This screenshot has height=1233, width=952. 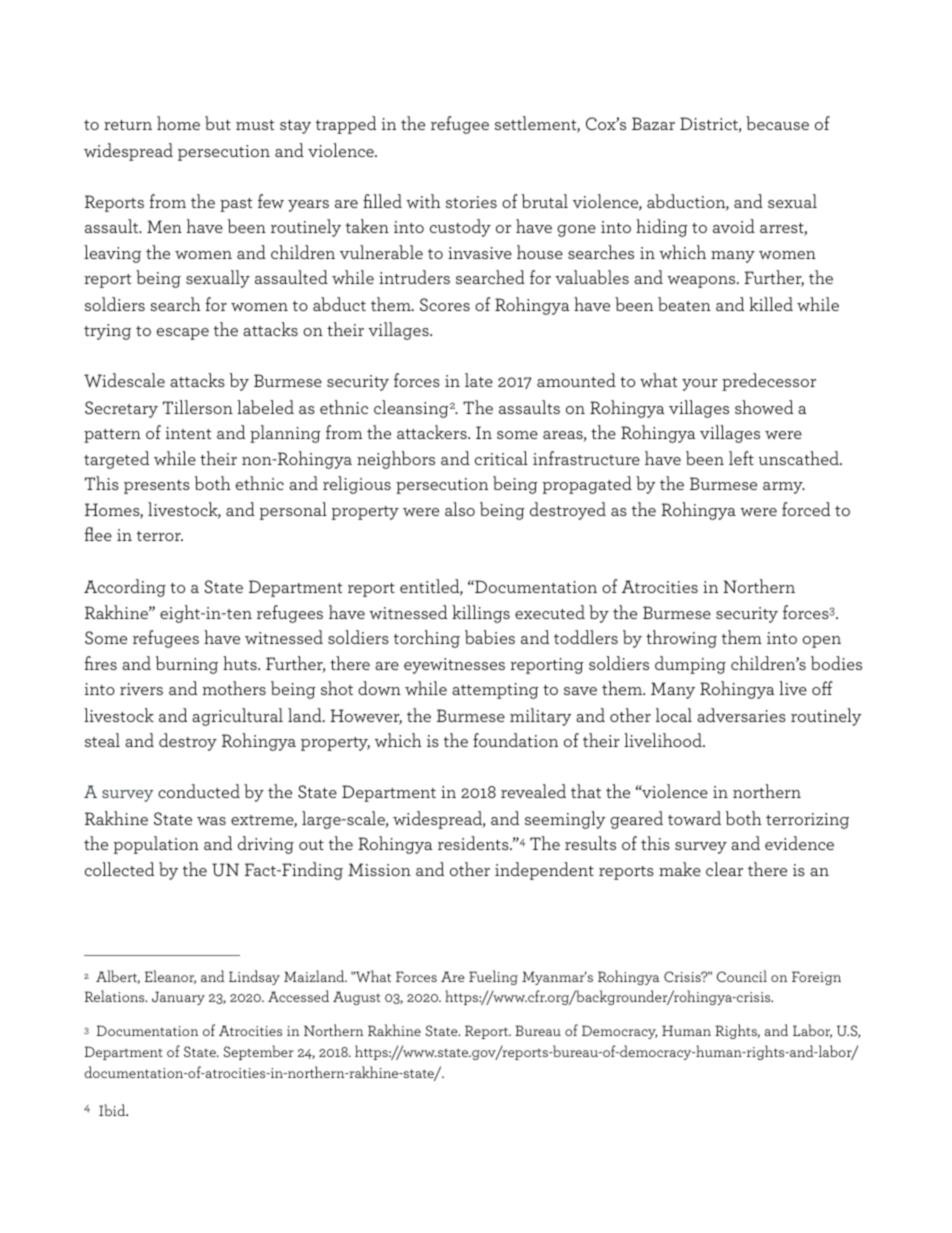 What do you see at coordinates (460, 509) in the screenshot?
I see `also` at bounding box center [460, 509].
